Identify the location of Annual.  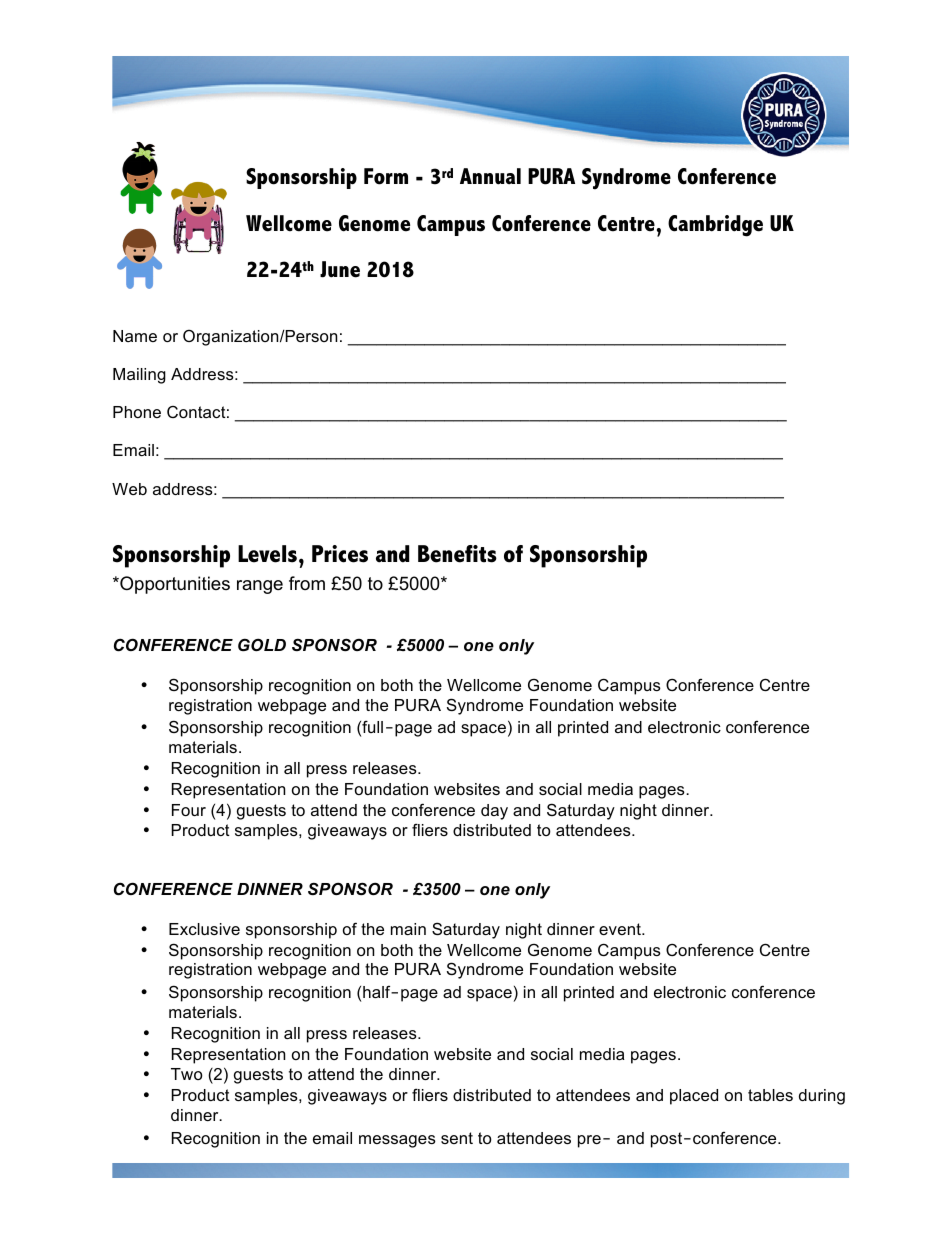
(490, 176).
